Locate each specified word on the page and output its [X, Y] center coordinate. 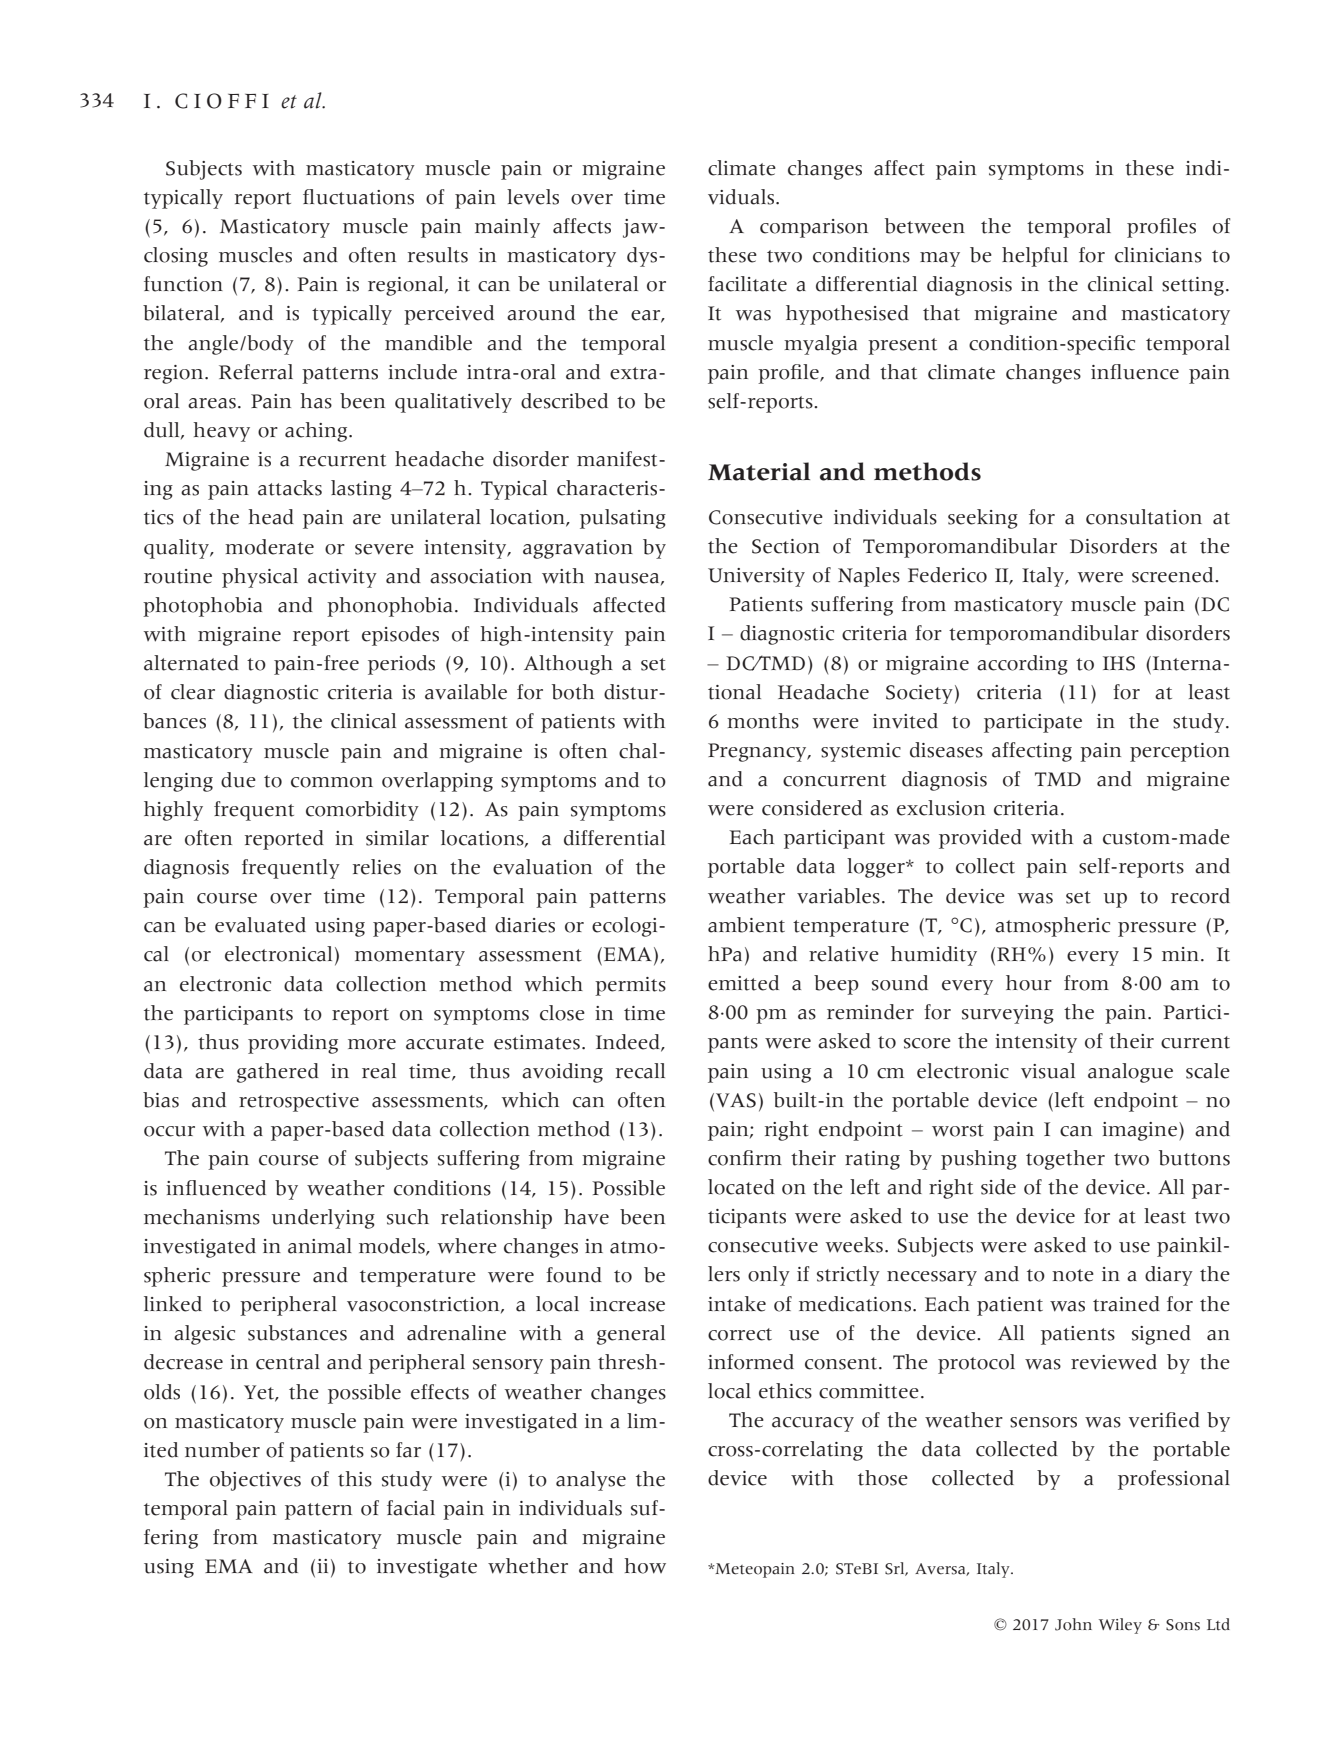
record [1200, 896]
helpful [1035, 257]
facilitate [747, 284]
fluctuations [358, 197]
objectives [255, 1481]
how [645, 1566]
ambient [746, 925]
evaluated [260, 925]
